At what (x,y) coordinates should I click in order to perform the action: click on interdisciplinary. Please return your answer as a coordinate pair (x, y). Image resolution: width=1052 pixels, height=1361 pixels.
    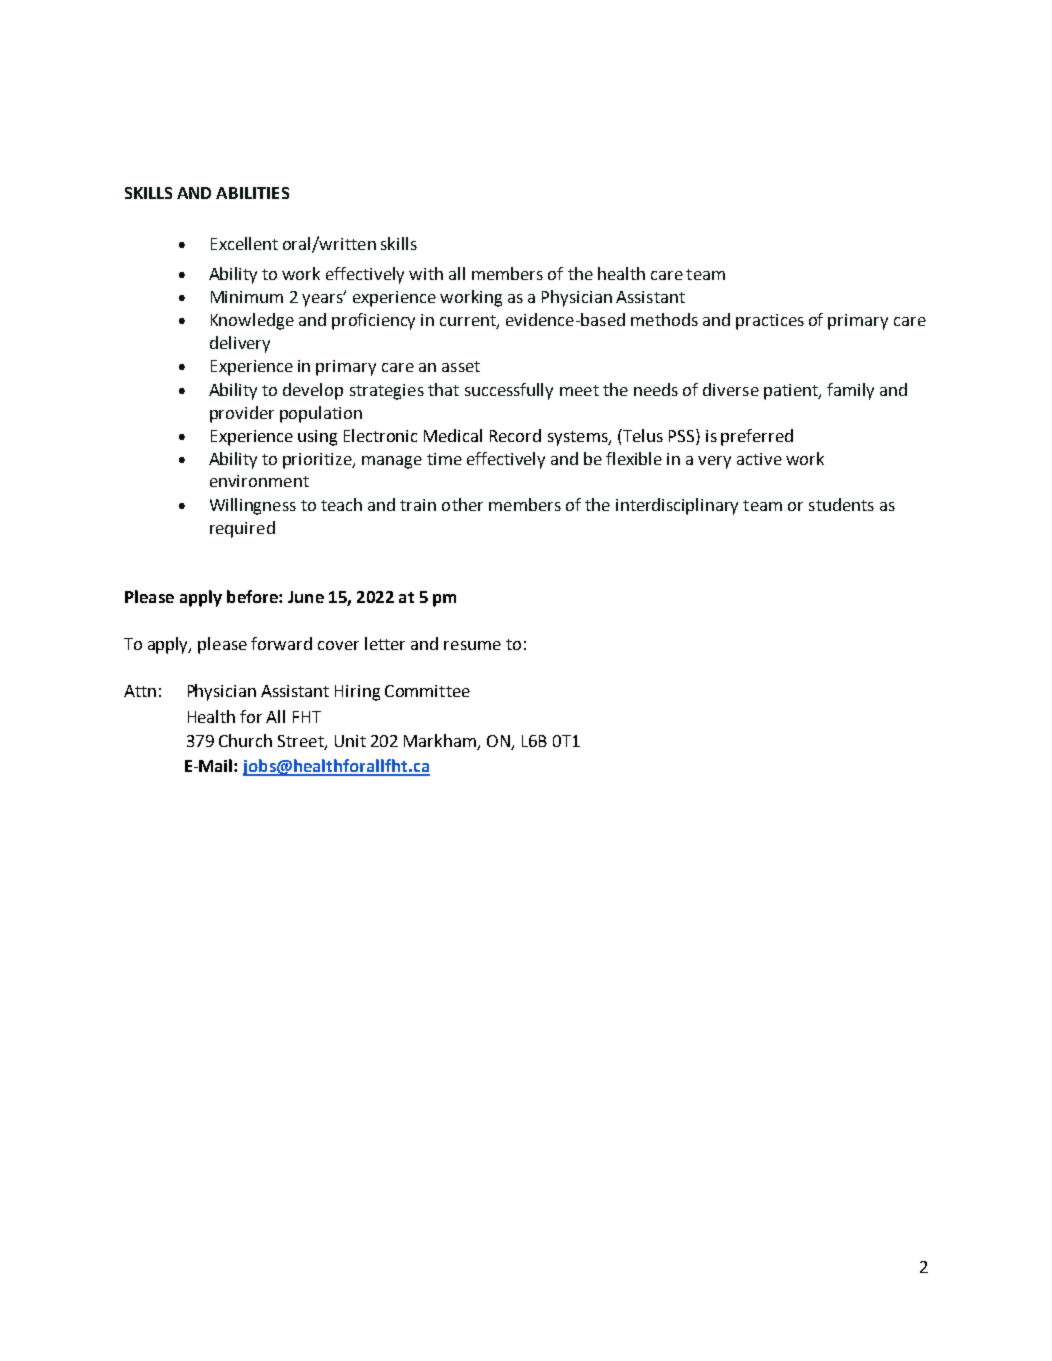
    Looking at the image, I should click on (677, 506).
